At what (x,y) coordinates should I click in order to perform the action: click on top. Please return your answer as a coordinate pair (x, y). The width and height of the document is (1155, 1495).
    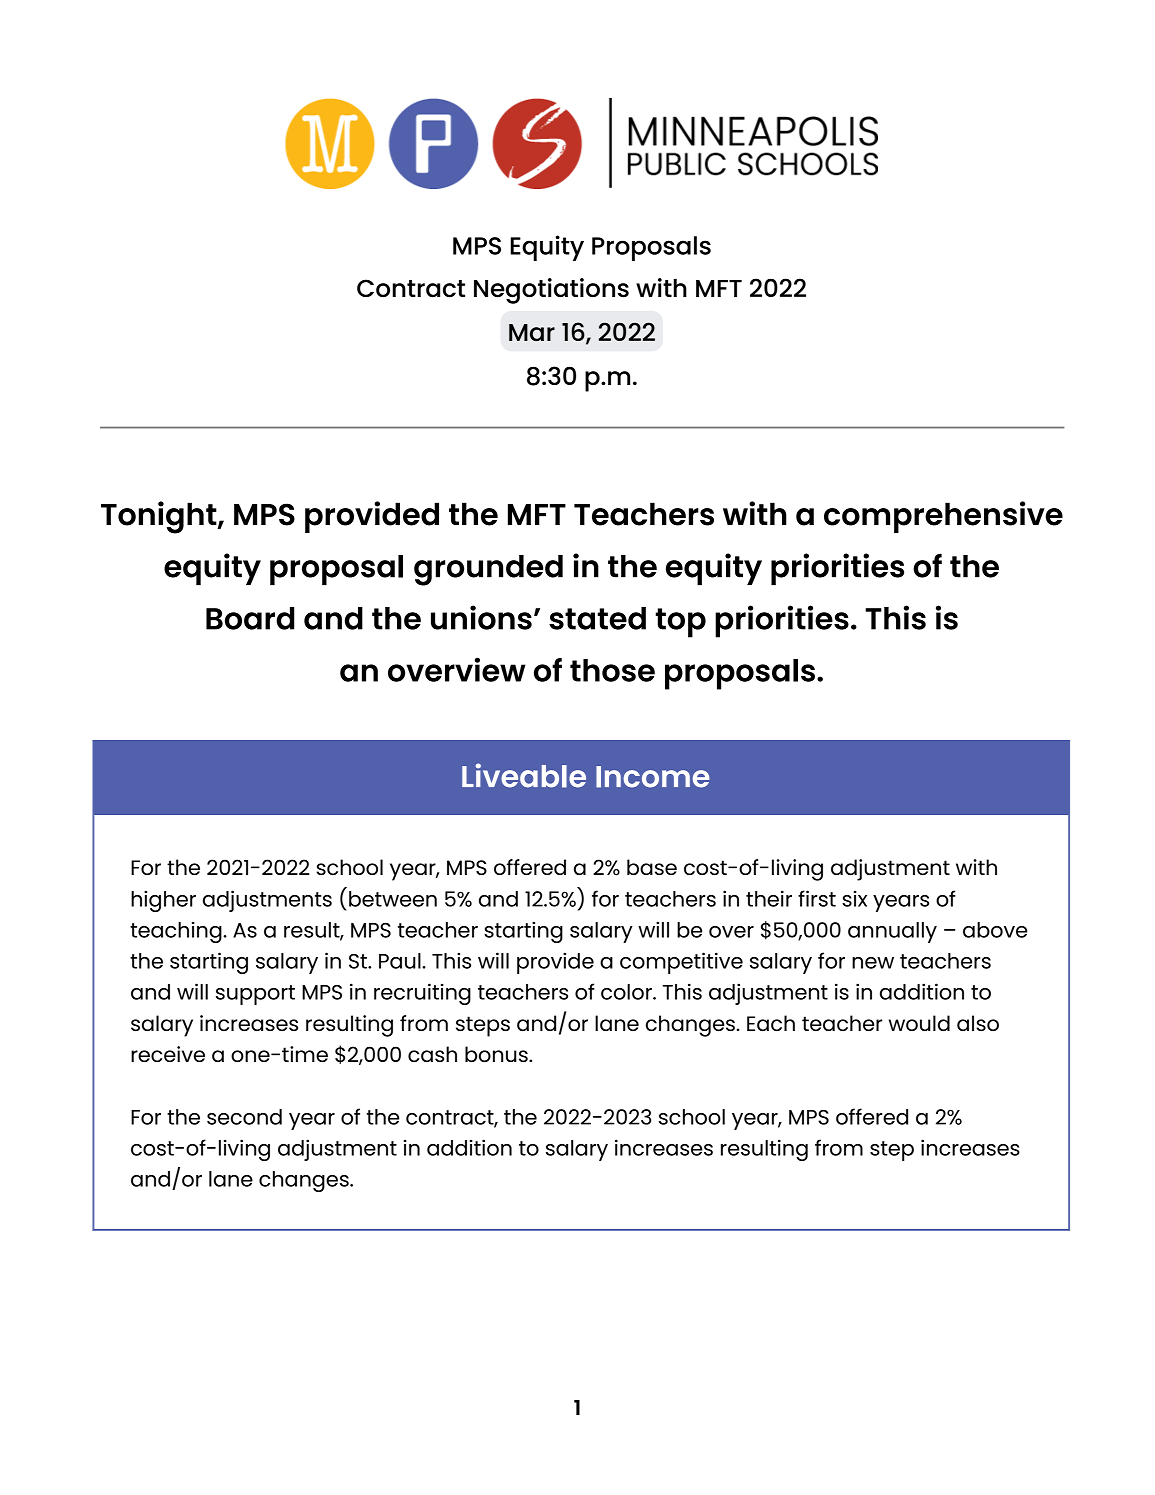
    Looking at the image, I should click on (681, 623).
